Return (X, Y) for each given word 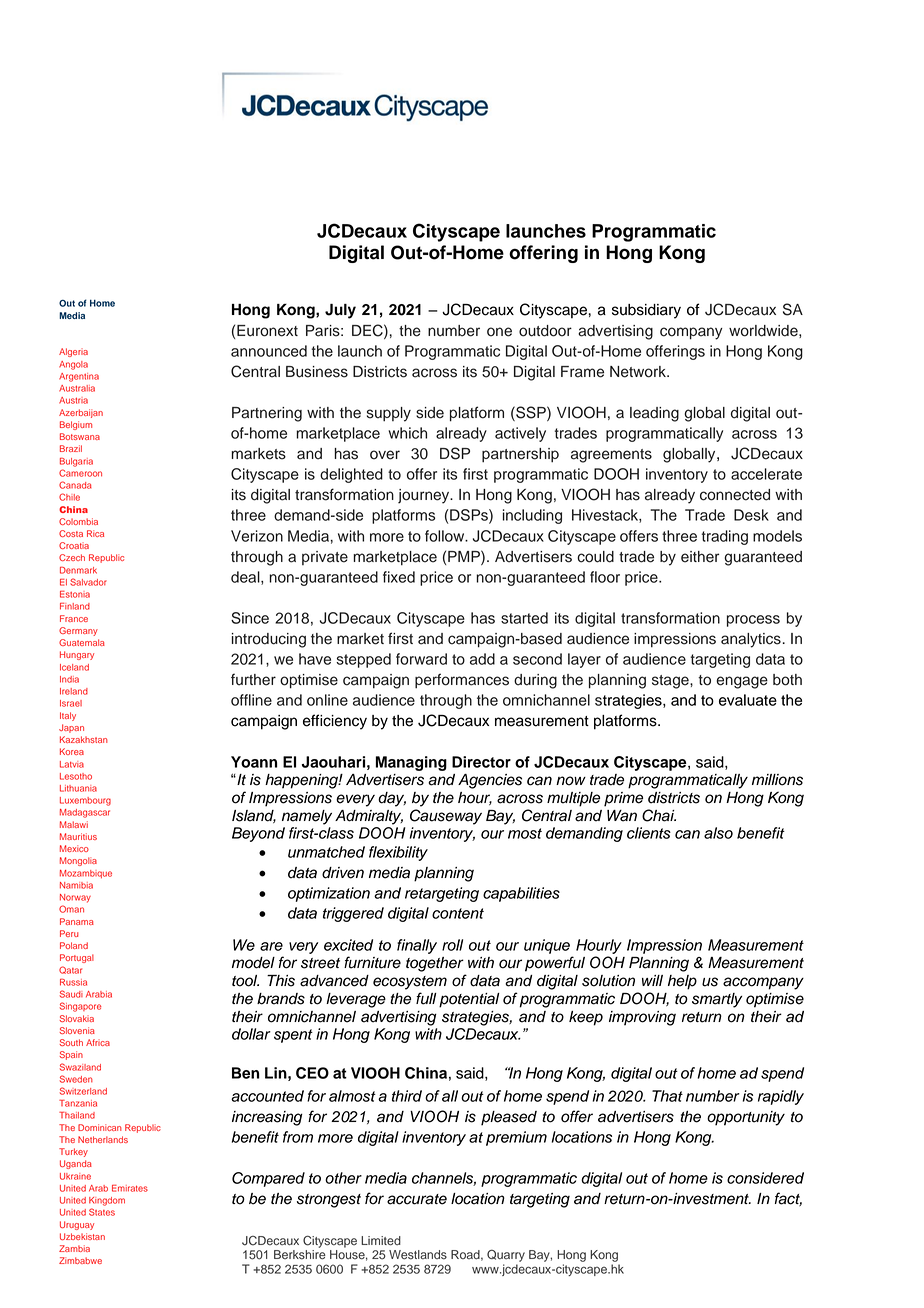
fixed (399, 577)
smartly (717, 1000)
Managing (411, 763)
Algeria (73, 352)
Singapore (80, 1007)
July (340, 311)
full (426, 998)
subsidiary (646, 311)
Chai (659, 815)
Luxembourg (85, 801)
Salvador (88, 582)
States (102, 1212)
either (700, 557)
